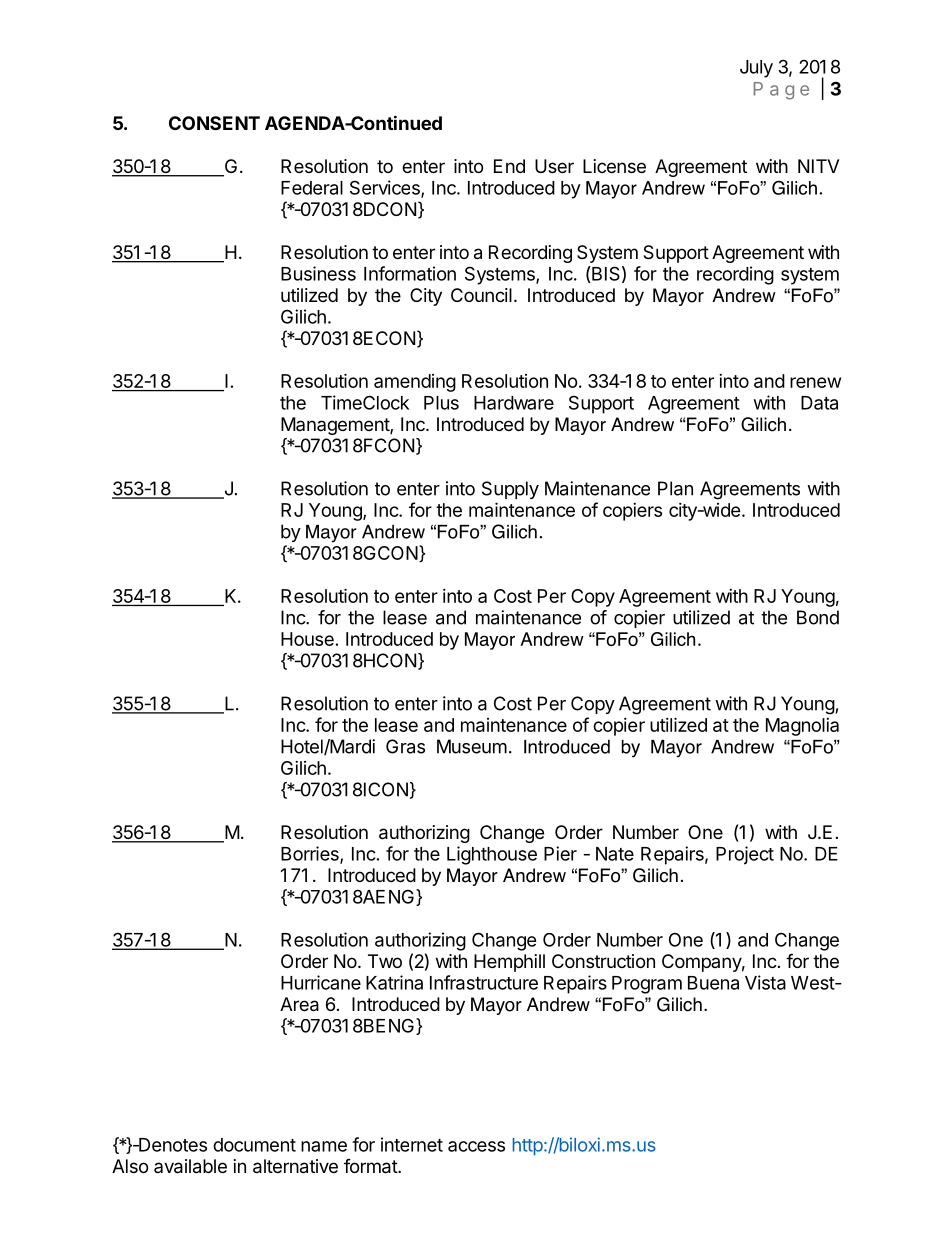 Image resolution: width=952 pixels, height=1233 pixels. Describe the element at coordinates (756, 69) in the screenshot. I see `July` at that location.
